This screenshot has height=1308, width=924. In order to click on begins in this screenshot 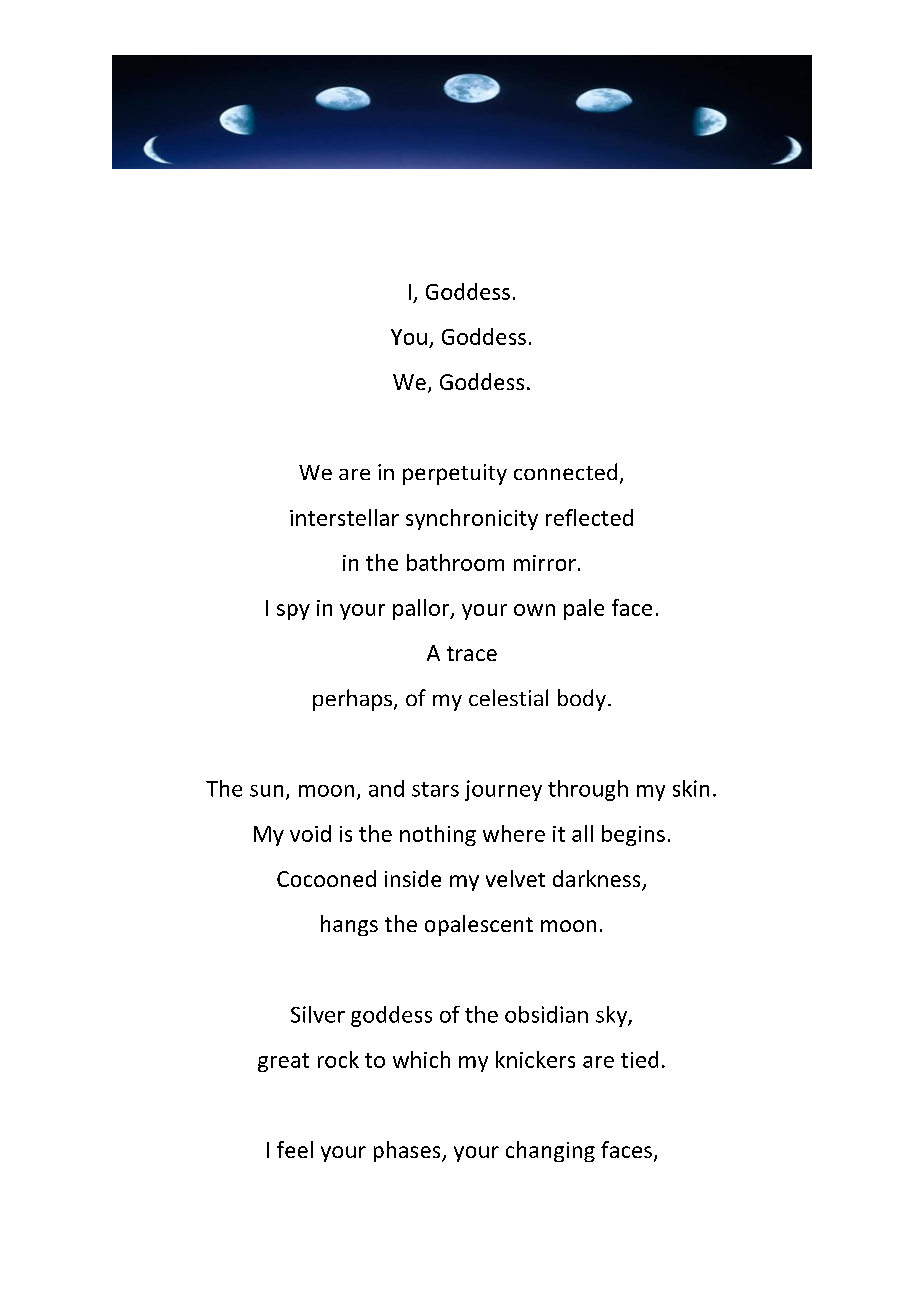, I will do `click(633, 835)`.
